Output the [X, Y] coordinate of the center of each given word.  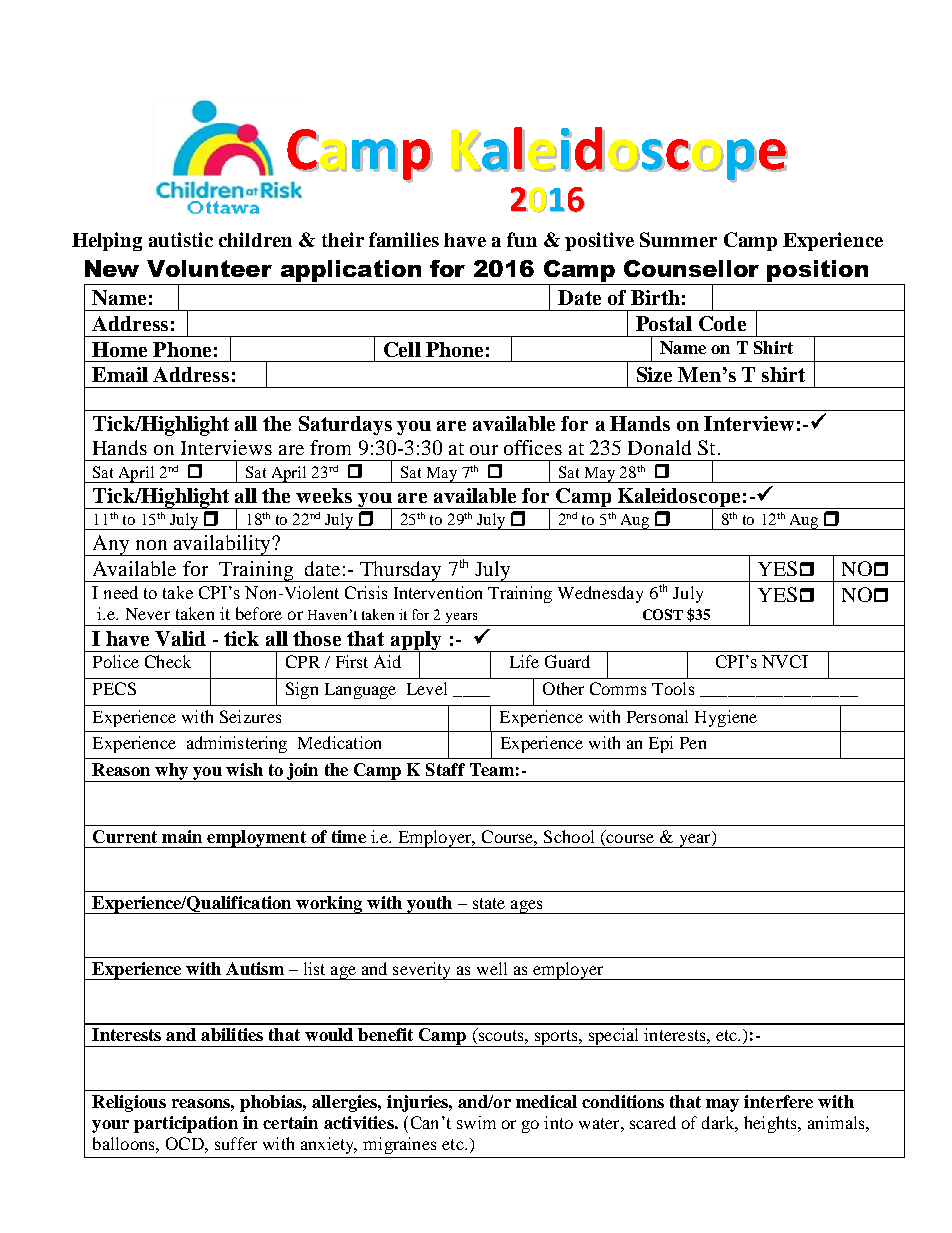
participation [186, 1124]
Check [168, 661]
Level [427, 688]
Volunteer [209, 268]
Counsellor [691, 268]
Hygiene [726, 718]
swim [476, 1122]
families [404, 239]
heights [772, 1124]
